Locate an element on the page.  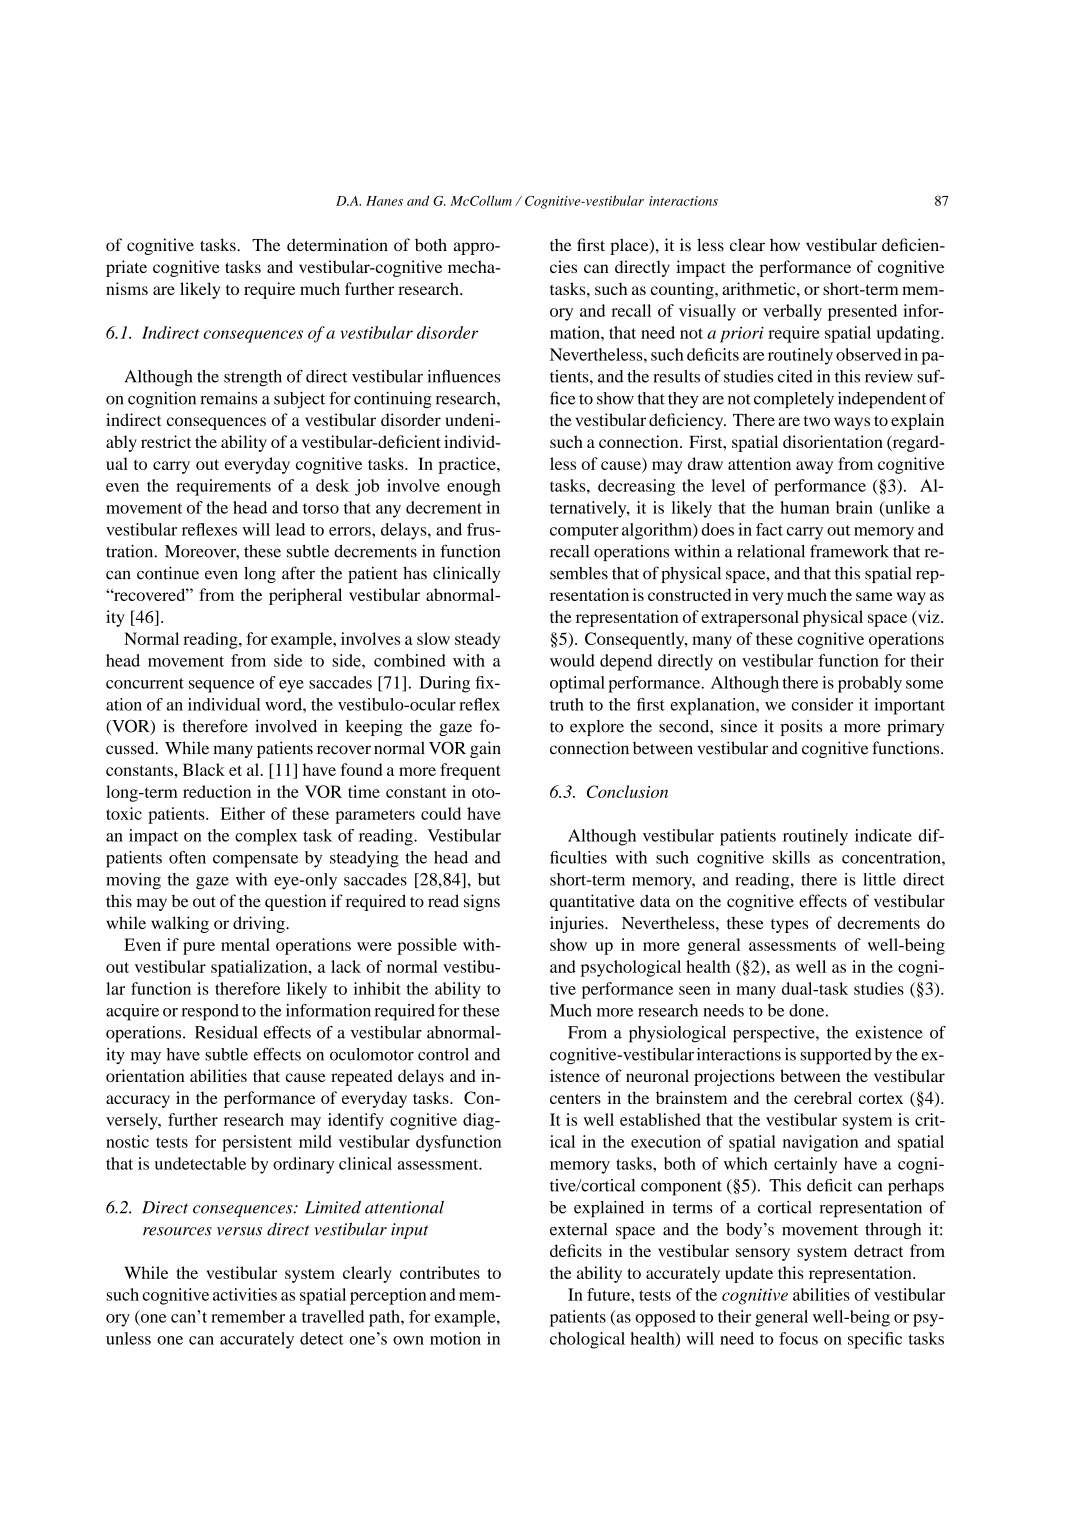
focus is located at coordinates (798, 1338).
